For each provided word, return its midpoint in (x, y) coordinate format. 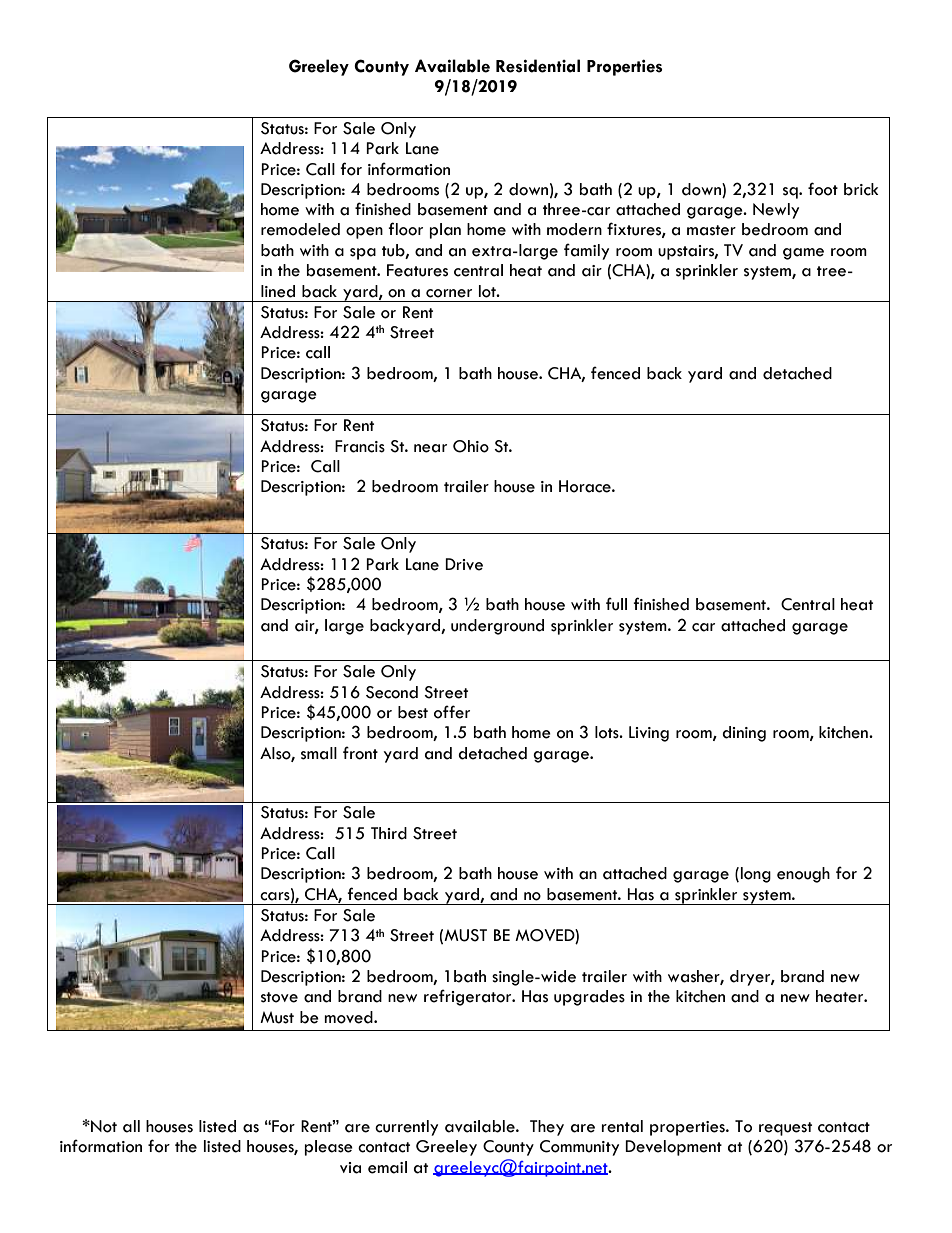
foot (823, 189)
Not (103, 1126)
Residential (538, 66)
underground (497, 627)
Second (392, 692)
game (803, 254)
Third (389, 833)
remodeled (300, 229)
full (616, 604)
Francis (360, 446)
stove (279, 997)
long (756, 875)
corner (449, 293)
